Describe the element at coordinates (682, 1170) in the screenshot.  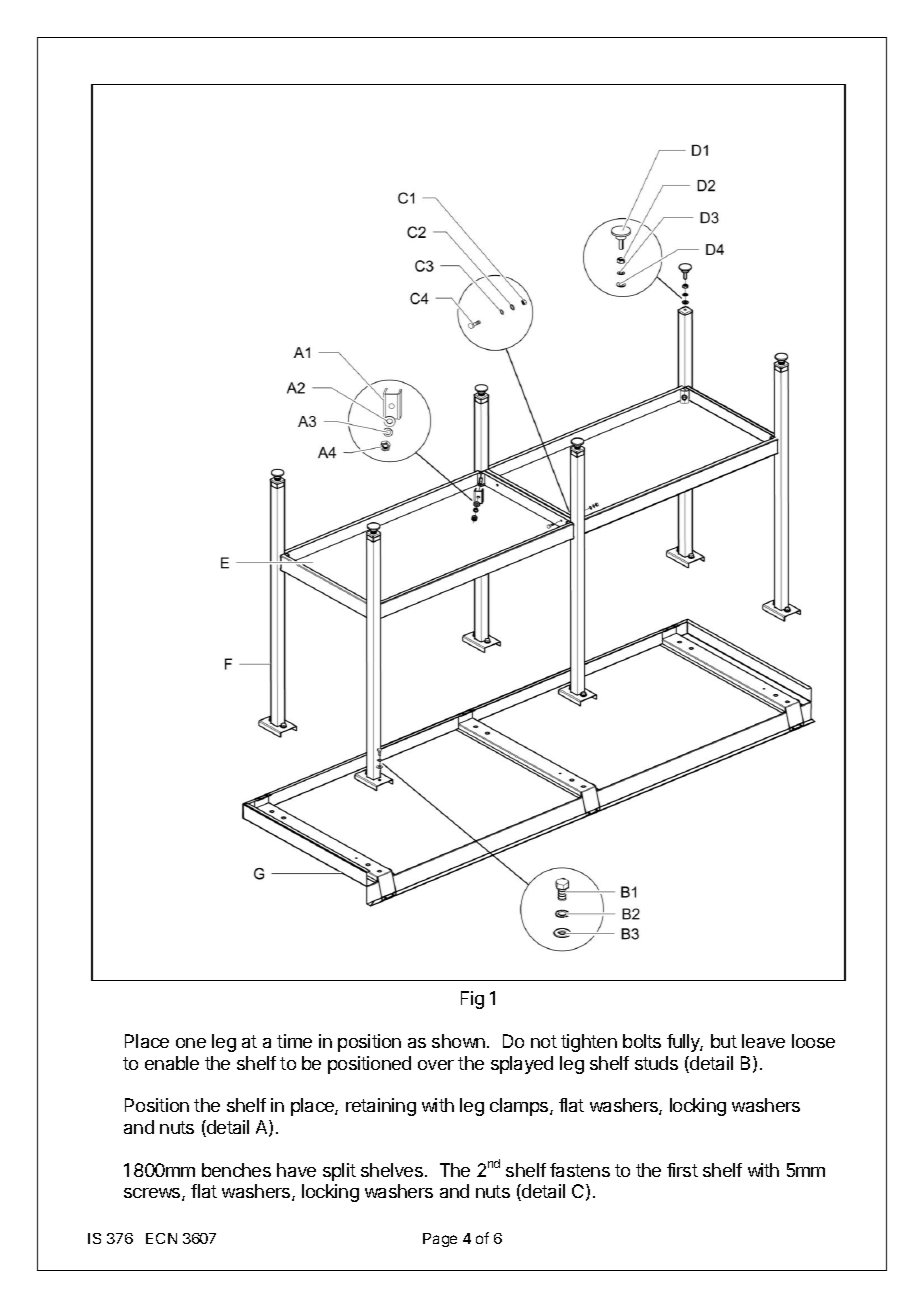
I see `first` at that location.
